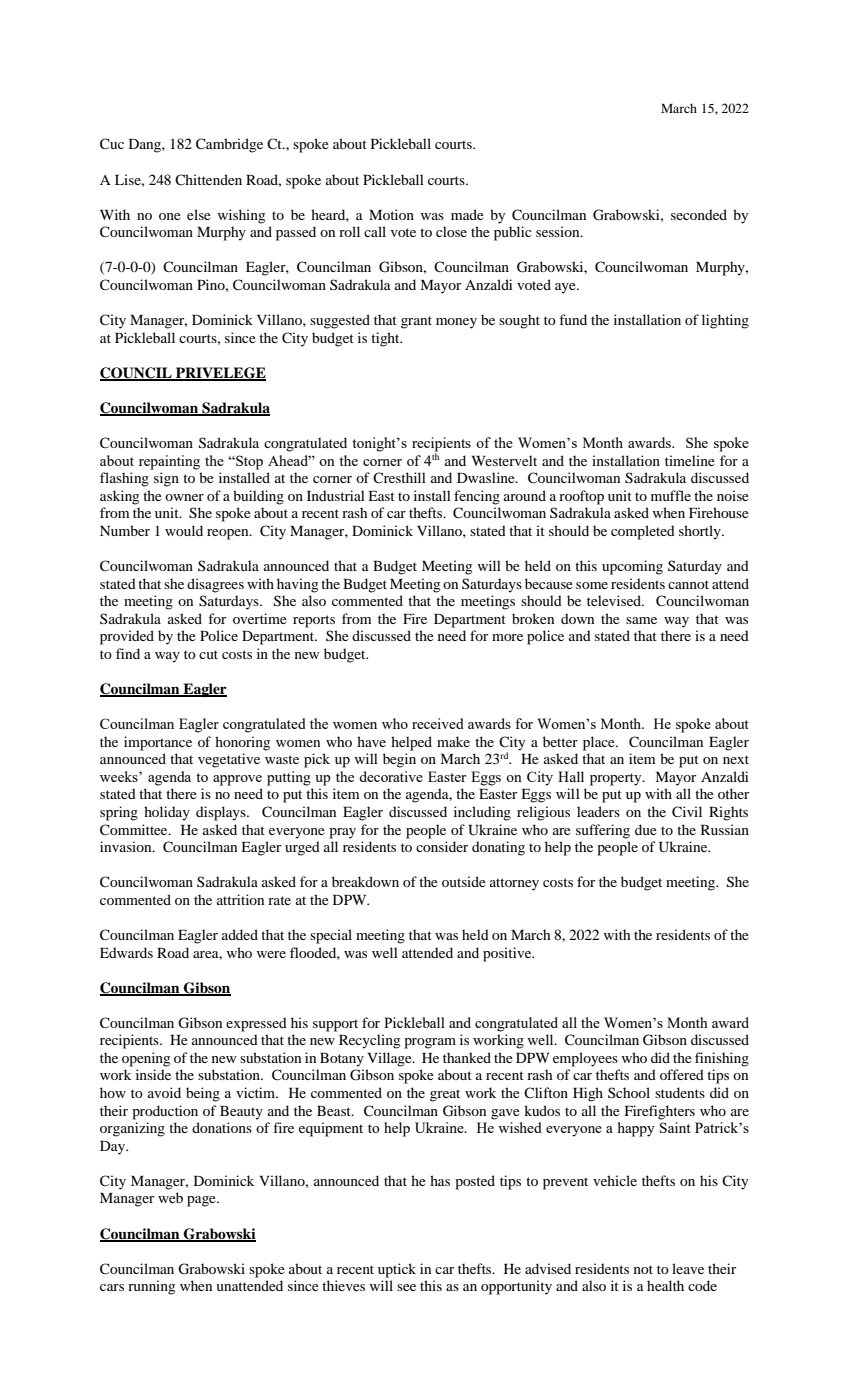  Describe the element at coordinates (151, 1287) in the screenshot. I see `running` at that location.
